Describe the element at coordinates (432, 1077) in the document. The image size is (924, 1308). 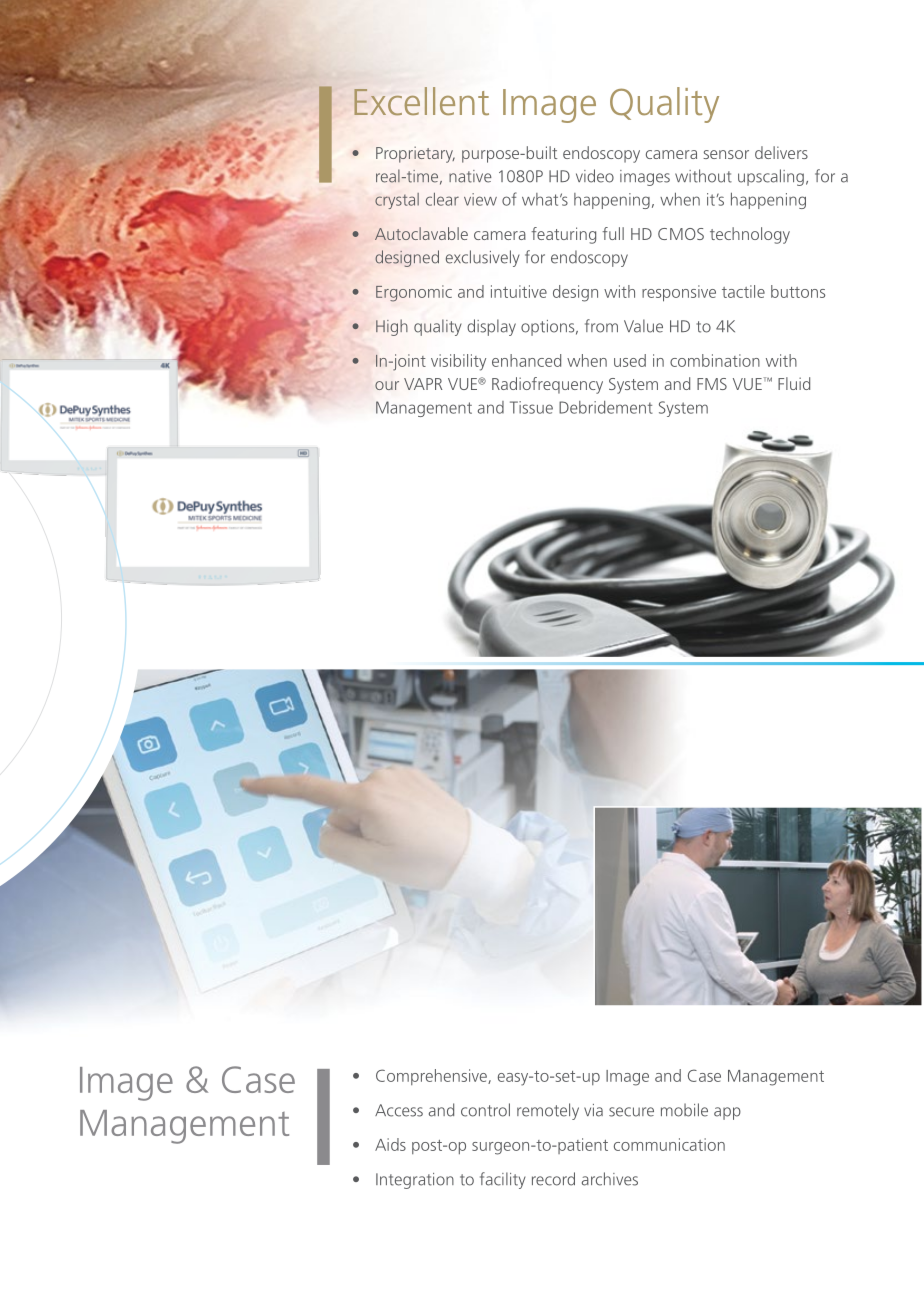
I see `Comprehensive` at that location.
